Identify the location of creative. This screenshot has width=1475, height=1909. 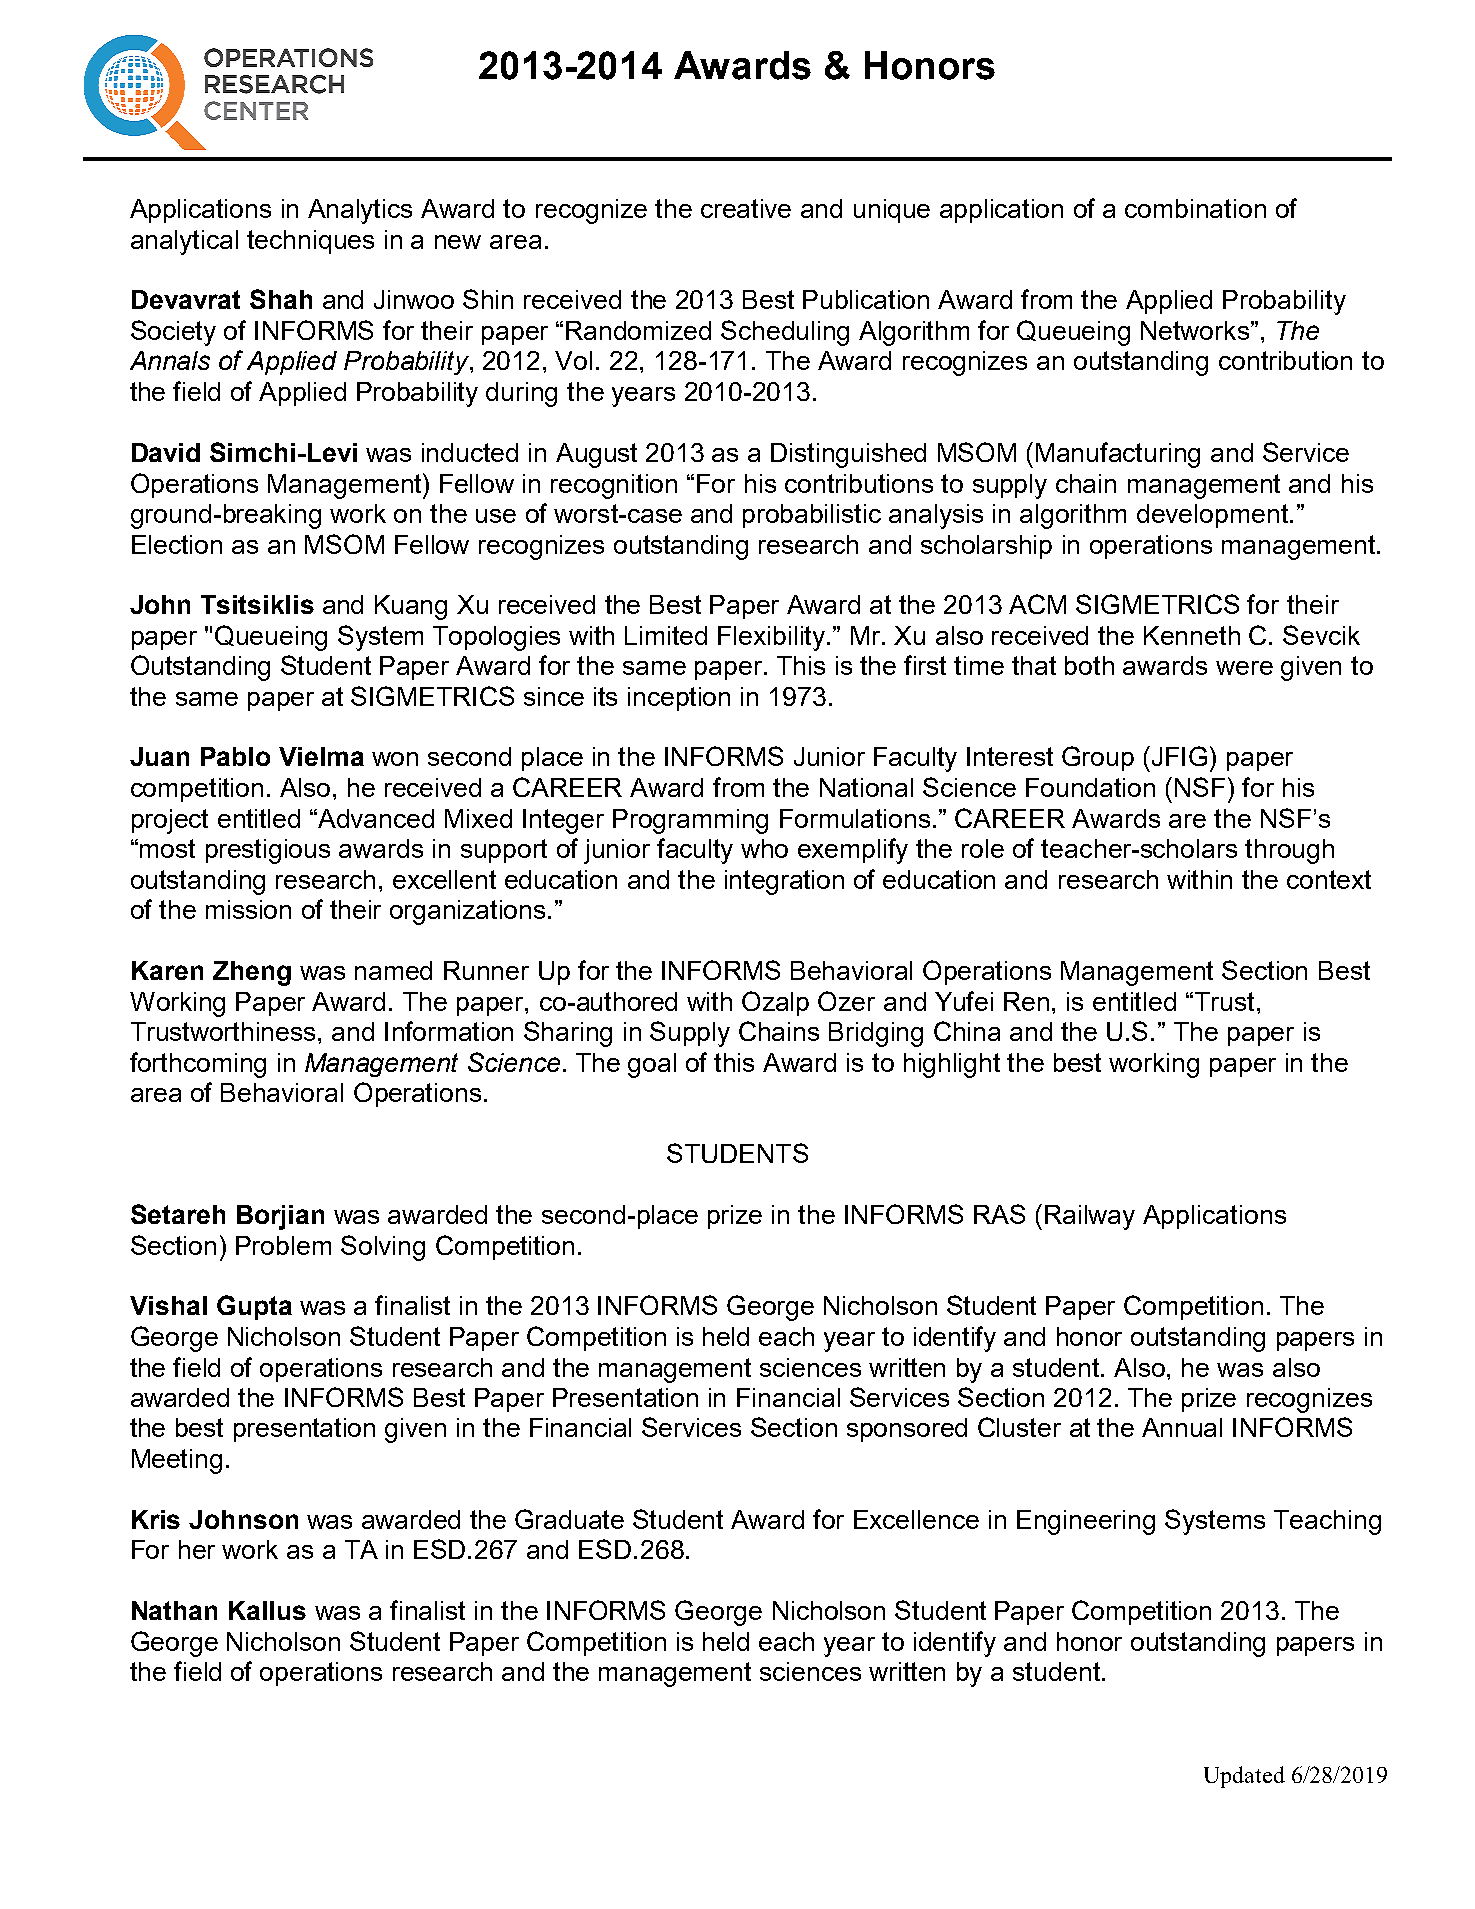
(746, 208).
